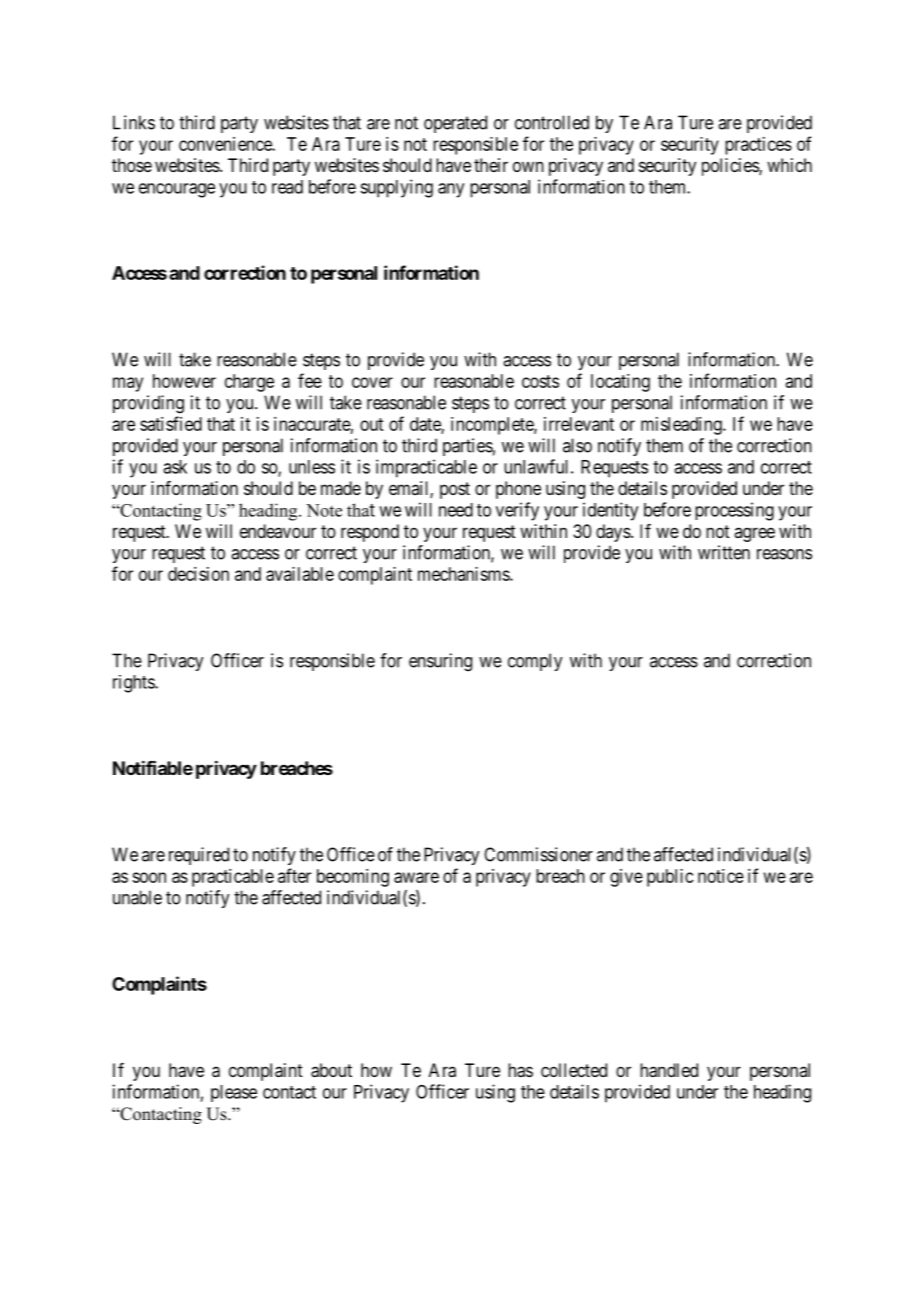 This screenshot has height=1308, width=924. Describe the element at coordinates (198, 574) in the screenshot. I see `decision` at that location.
